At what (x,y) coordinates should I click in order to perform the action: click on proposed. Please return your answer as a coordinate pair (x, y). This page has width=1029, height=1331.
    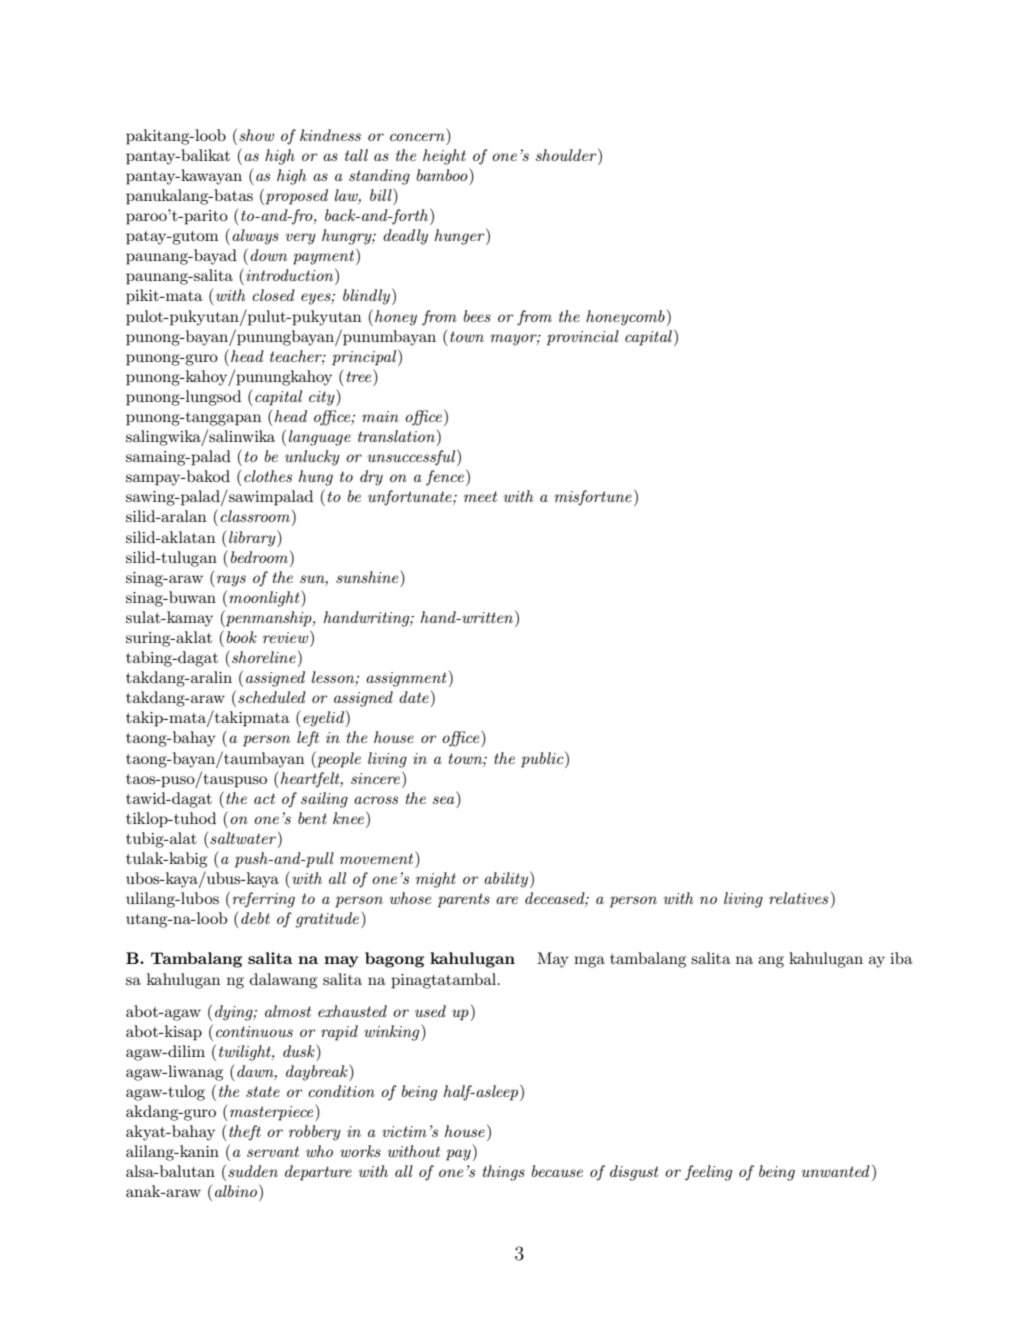
    Looking at the image, I should click on (295, 196).
